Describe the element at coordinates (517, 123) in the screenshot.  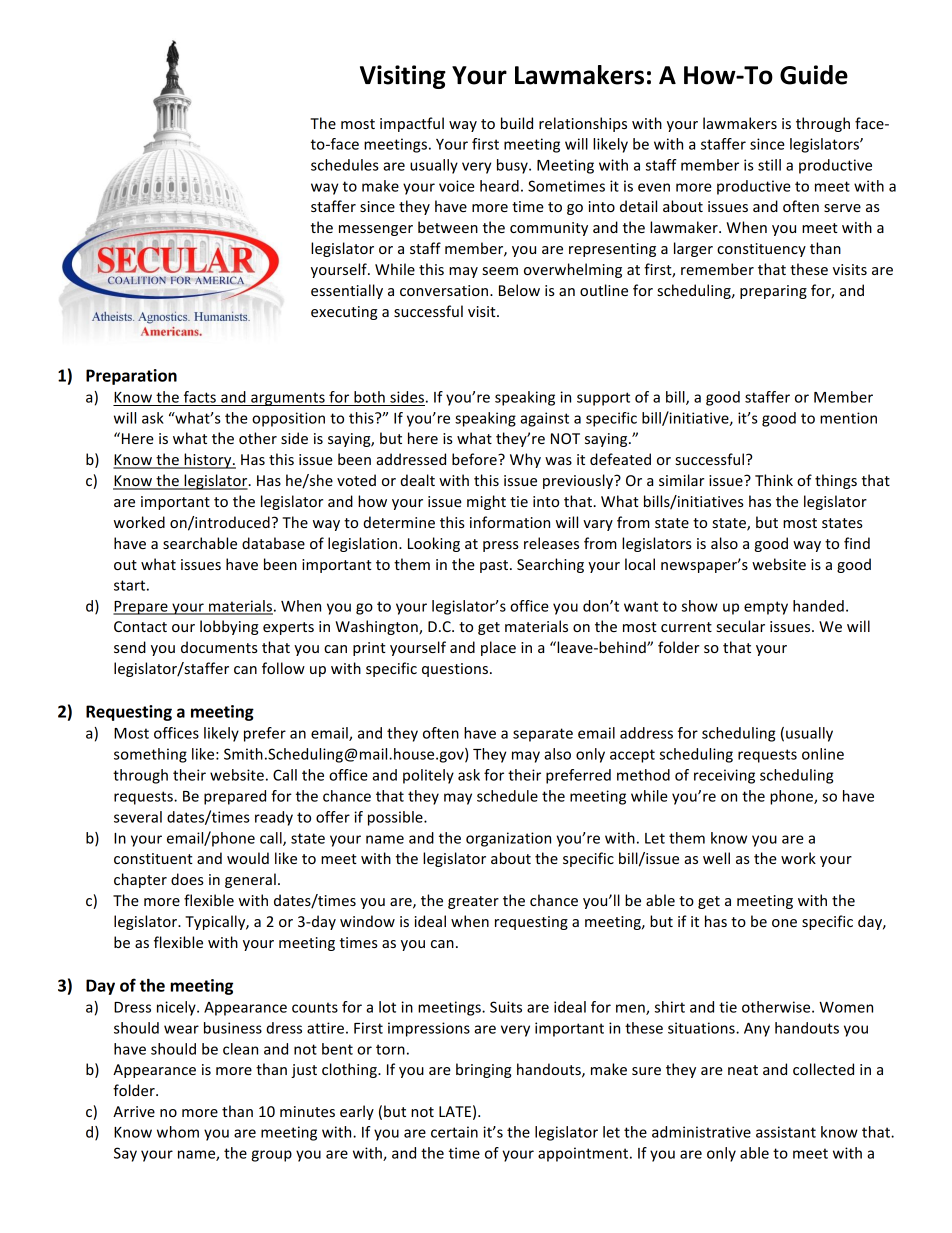
I see `build` at that location.
